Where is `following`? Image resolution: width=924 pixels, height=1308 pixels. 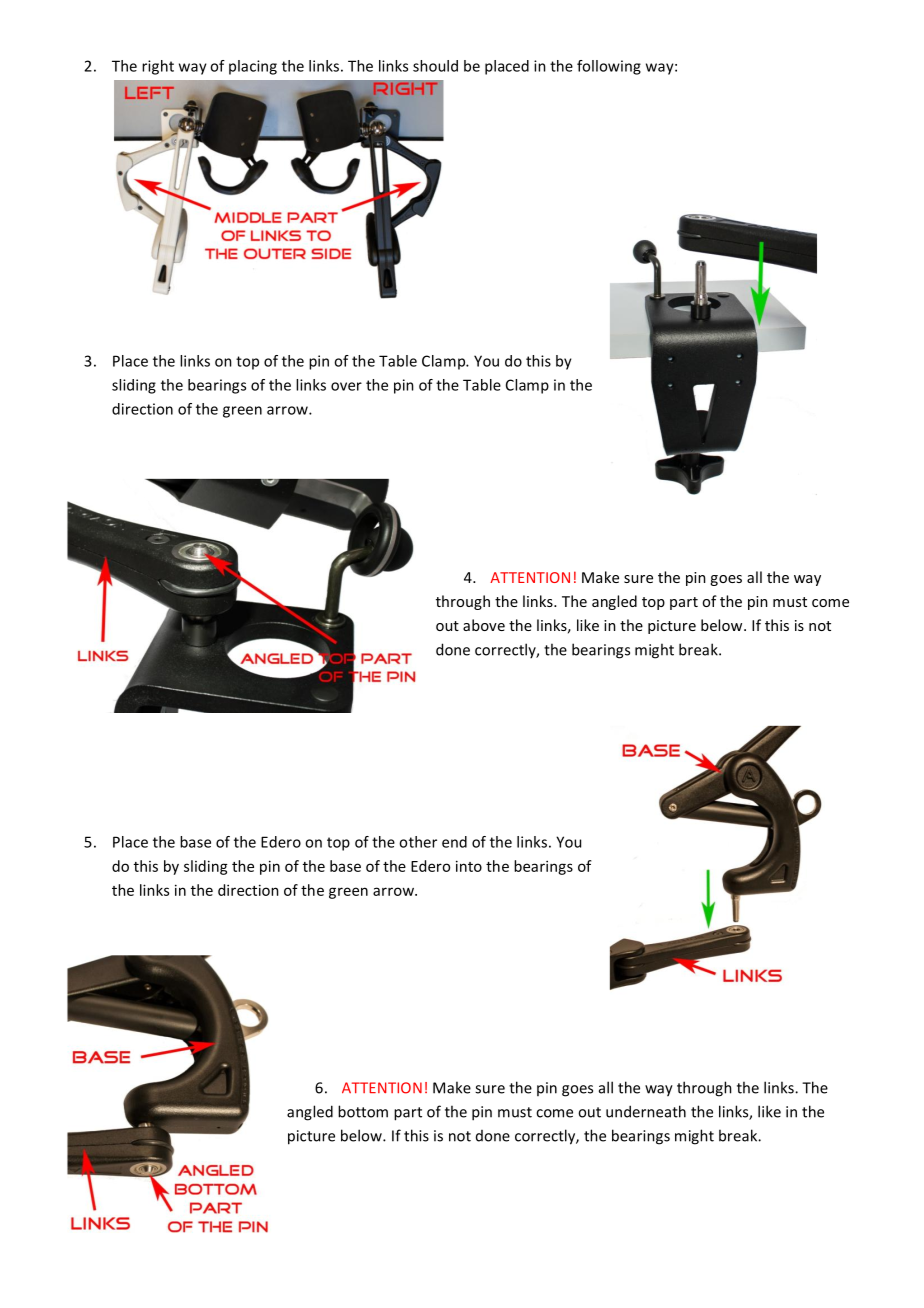
following is located at coordinates (609, 67).
